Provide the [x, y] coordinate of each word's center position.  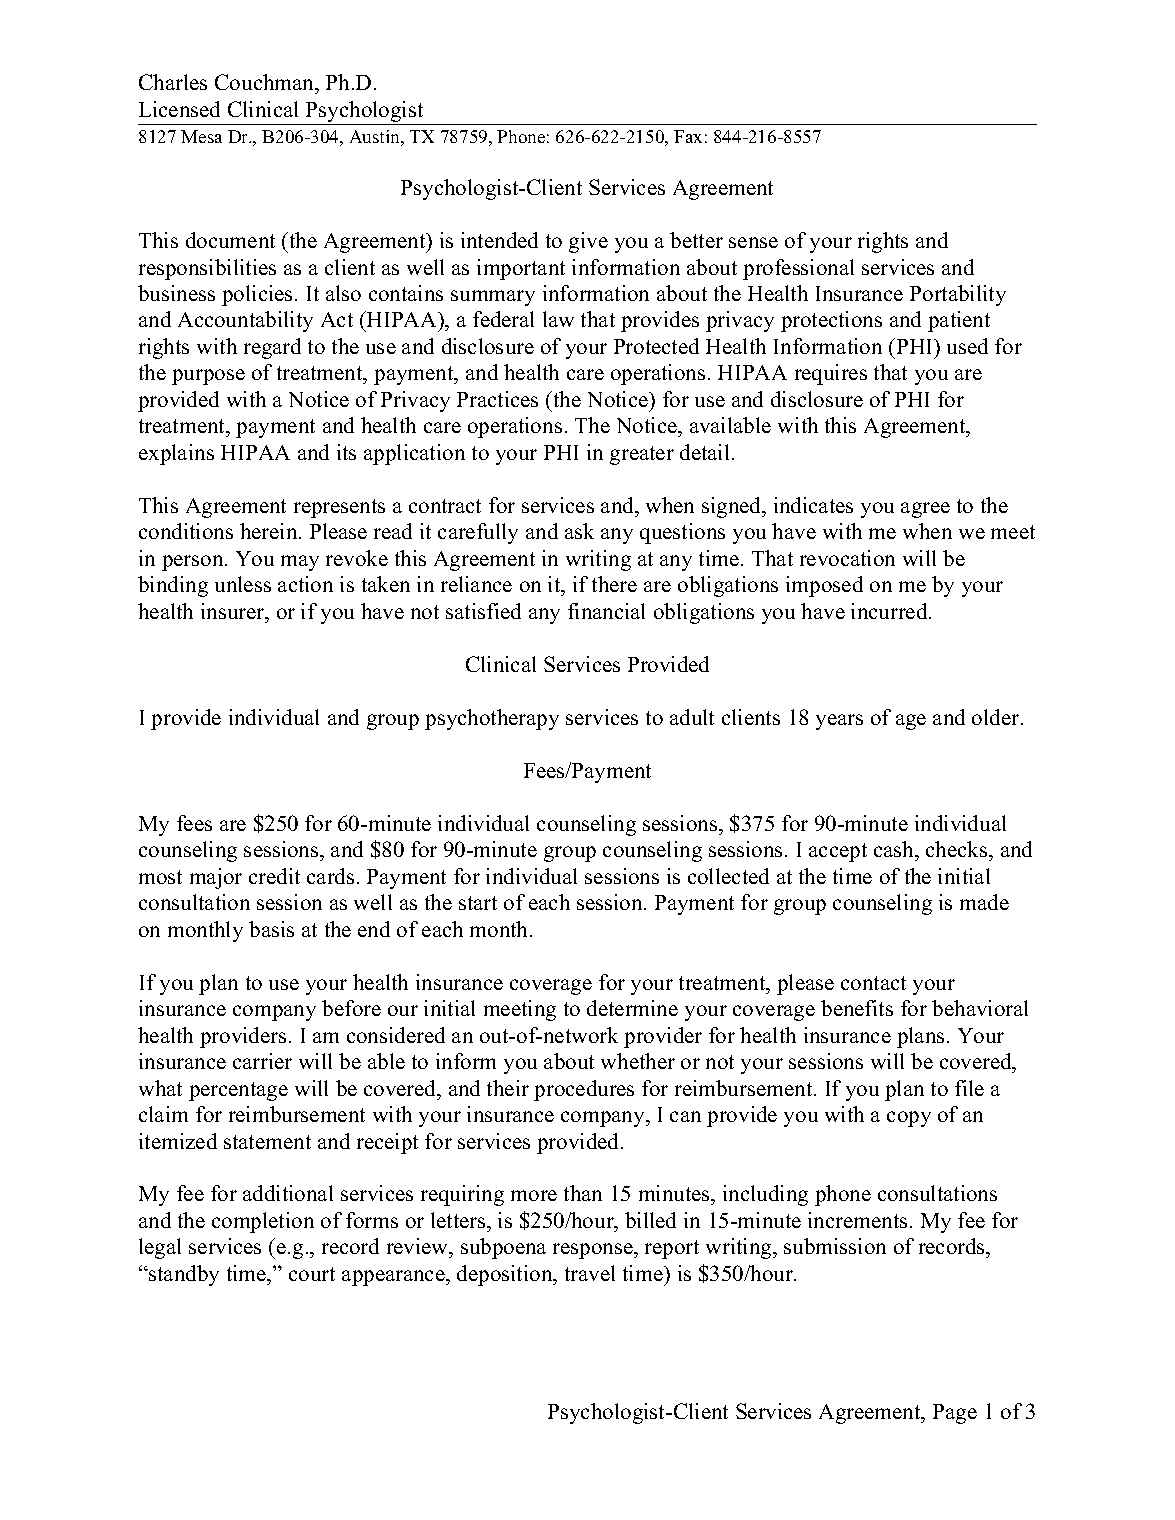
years [839, 722]
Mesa [201, 136]
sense [753, 242]
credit [274, 876]
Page [955, 1414]
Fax [688, 136]
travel [590, 1273]
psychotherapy [492, 719]
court [312, 1274]
